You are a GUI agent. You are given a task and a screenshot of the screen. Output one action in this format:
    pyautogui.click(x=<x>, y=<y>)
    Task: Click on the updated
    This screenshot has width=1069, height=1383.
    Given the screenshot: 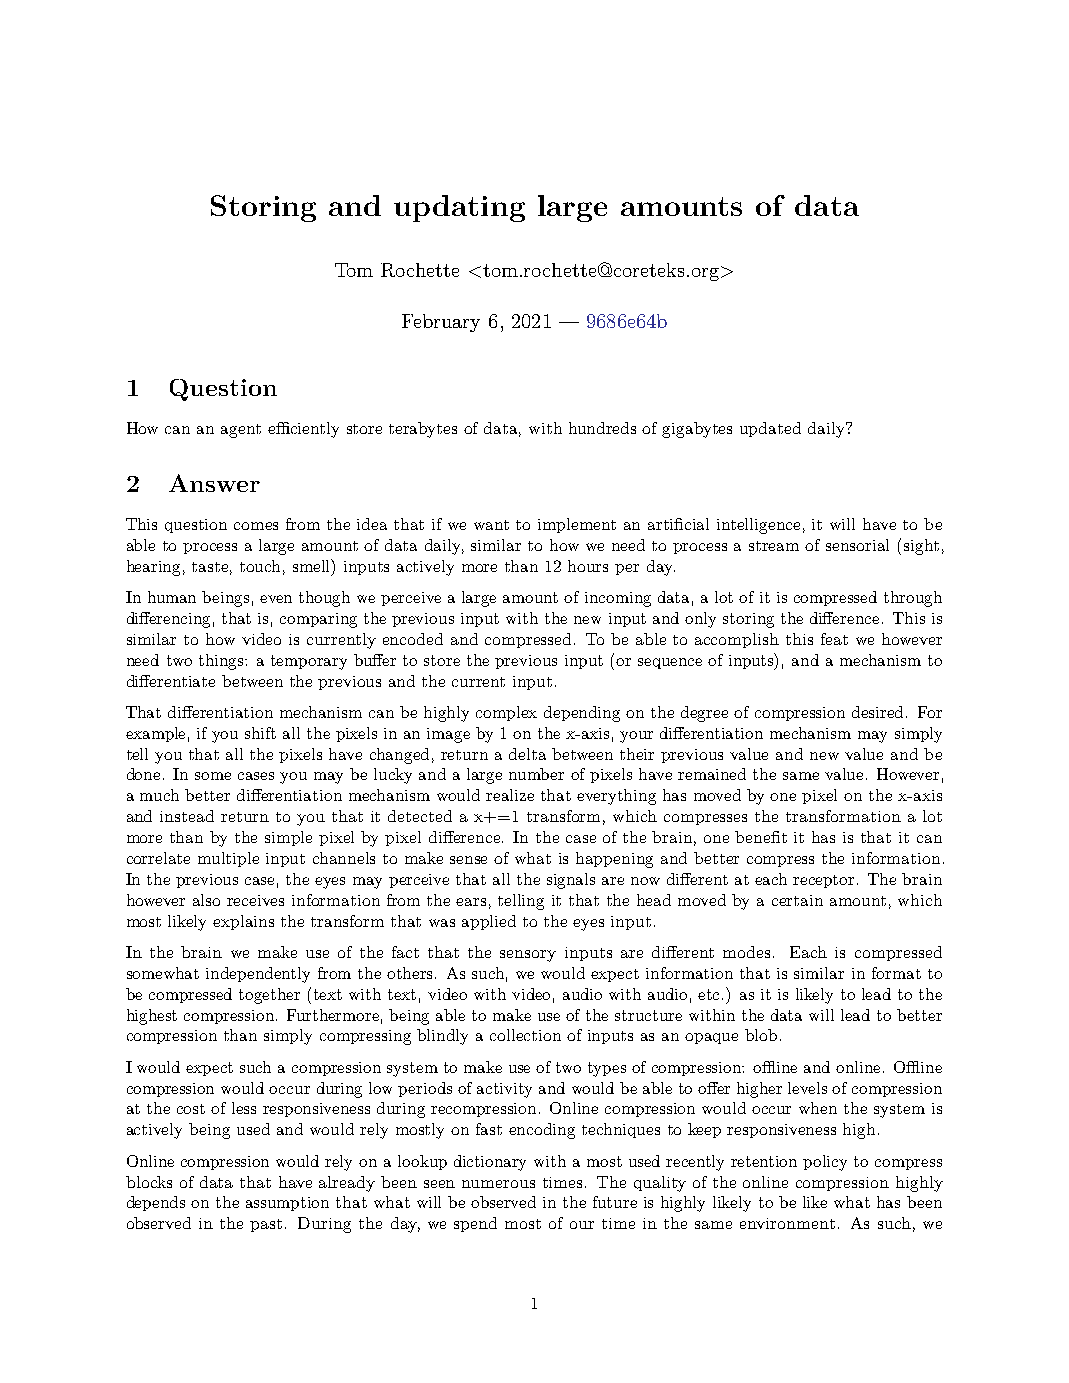 What is the action you would take?
    pyautogui.click(x=770, y=429)
